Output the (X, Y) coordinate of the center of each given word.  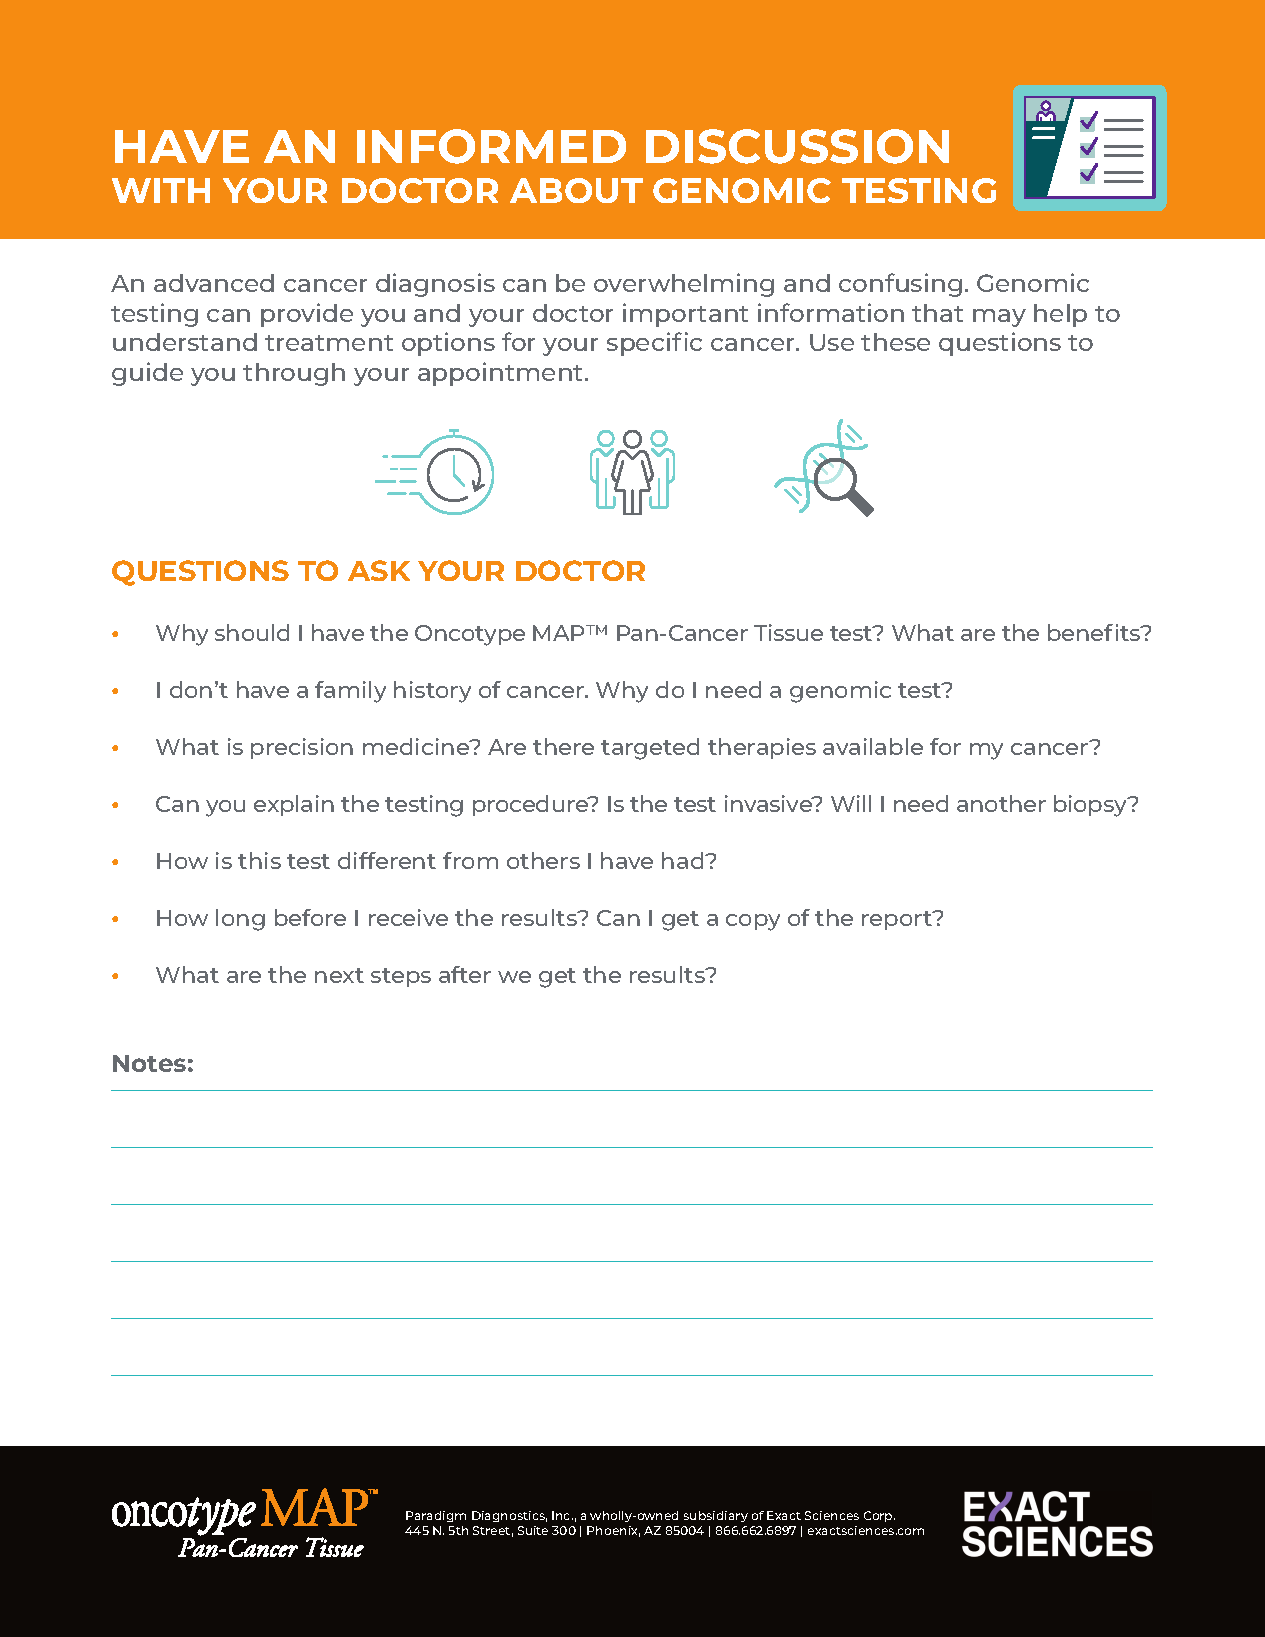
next (339, 975)
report (898, 920)
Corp (879, 1516)
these (895, 342)
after (465, 974)
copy (753, 922)
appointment (502, 374)
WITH (161, 190)
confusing (900, 285)
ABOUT (576, 190)
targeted (650, 749)
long (240, 920)
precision (302, 748)
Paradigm (436, 1516)
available (873, 746)
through (294, 374)
